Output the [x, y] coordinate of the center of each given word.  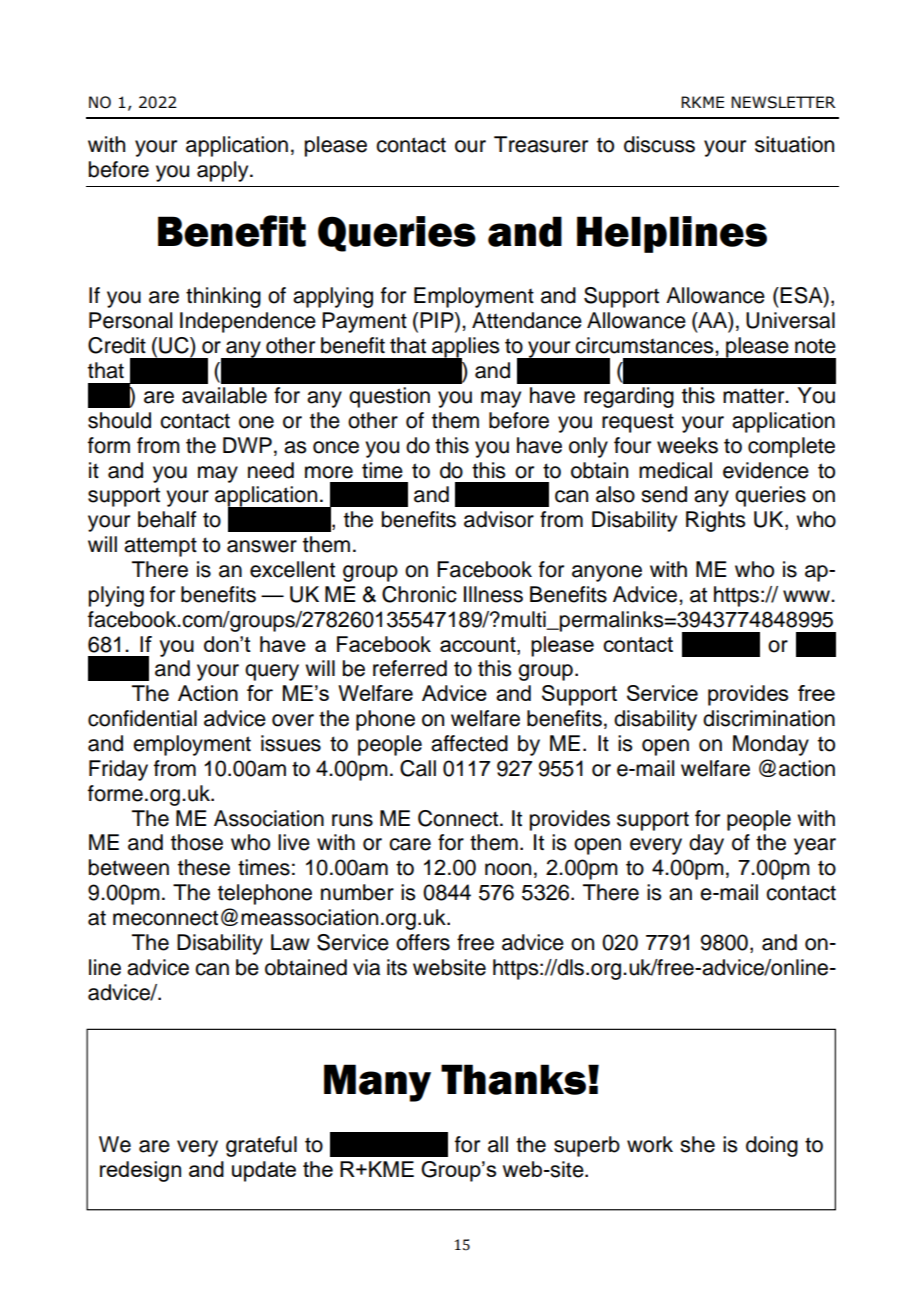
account [479, 644]
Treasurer [541, 144]
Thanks [515, 1079]
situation [794, 144]
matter [755, 396]
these [204, 867]
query [272, 672]
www [807, 596]
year [815, 846]
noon [508, 869]
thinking [223, 297]
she [697, 1144]
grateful [261, 1146]
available [224, 395]
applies [464, 348]
